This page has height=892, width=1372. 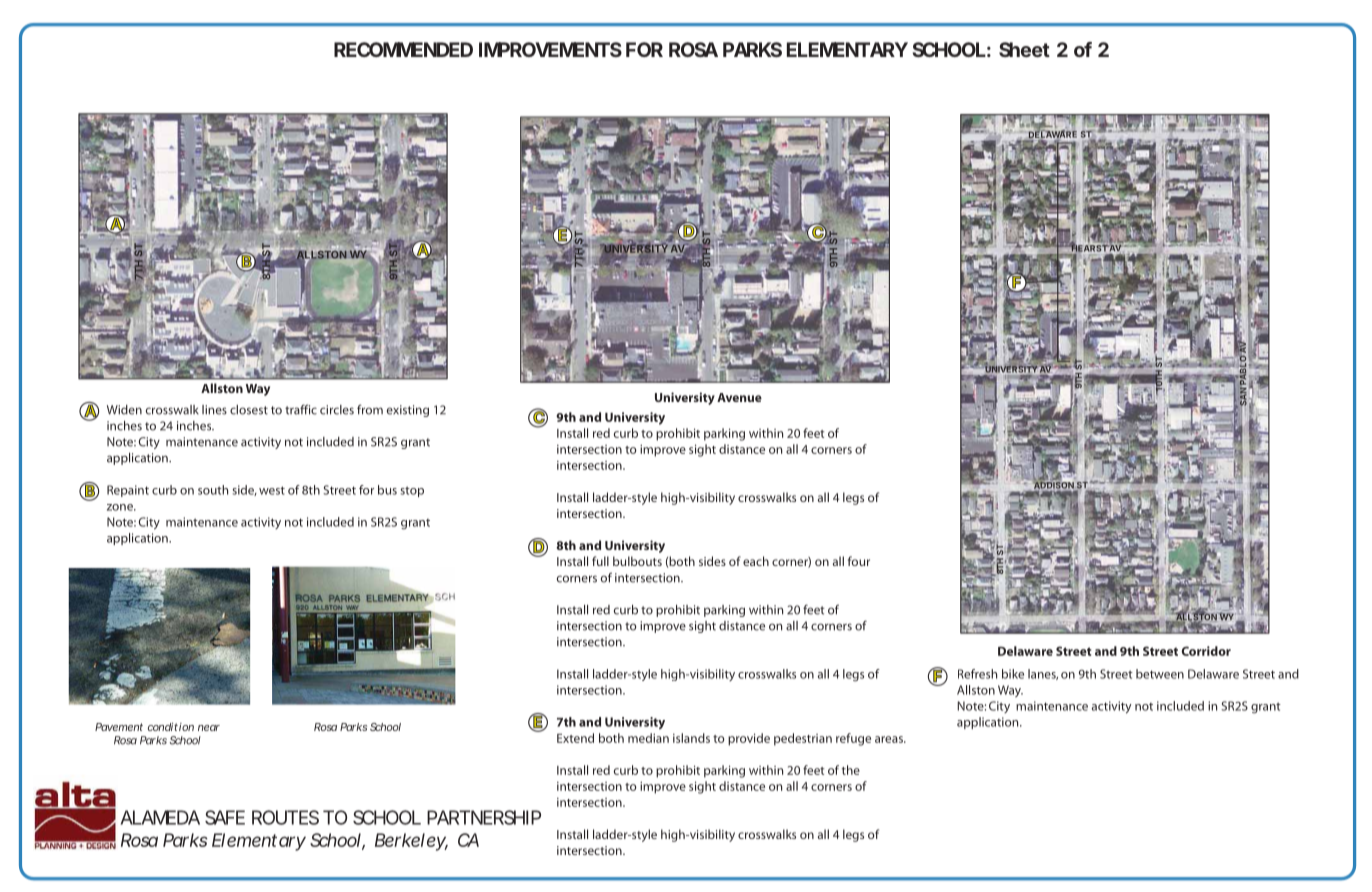 What do you see at coordinates (1206, 651) in the page?
I see `Corridor` at bounding box center [1206, 651].
